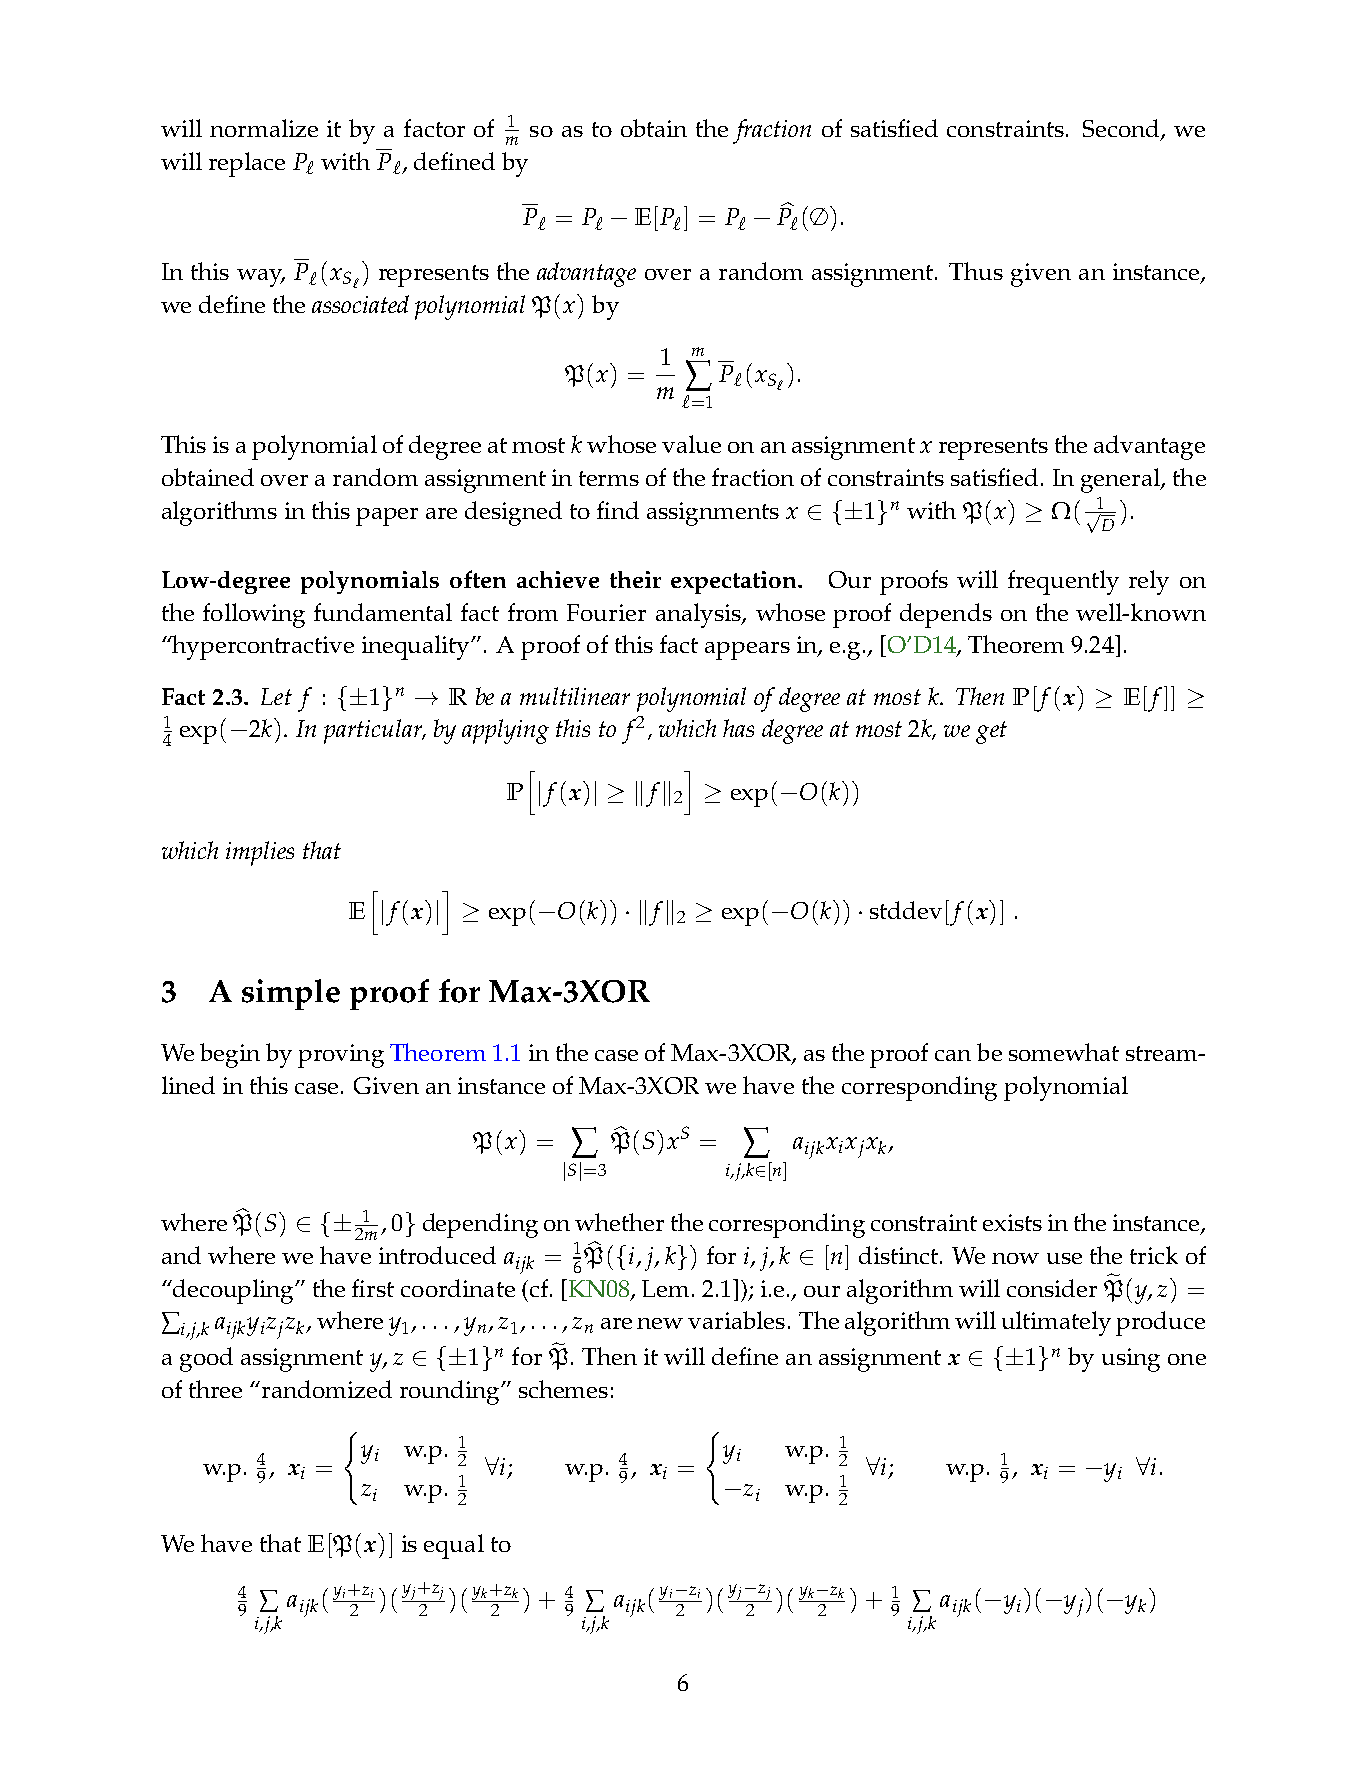  Describe the element at coordinates (383, 612) in the document. I see `fundamental` at that location.
